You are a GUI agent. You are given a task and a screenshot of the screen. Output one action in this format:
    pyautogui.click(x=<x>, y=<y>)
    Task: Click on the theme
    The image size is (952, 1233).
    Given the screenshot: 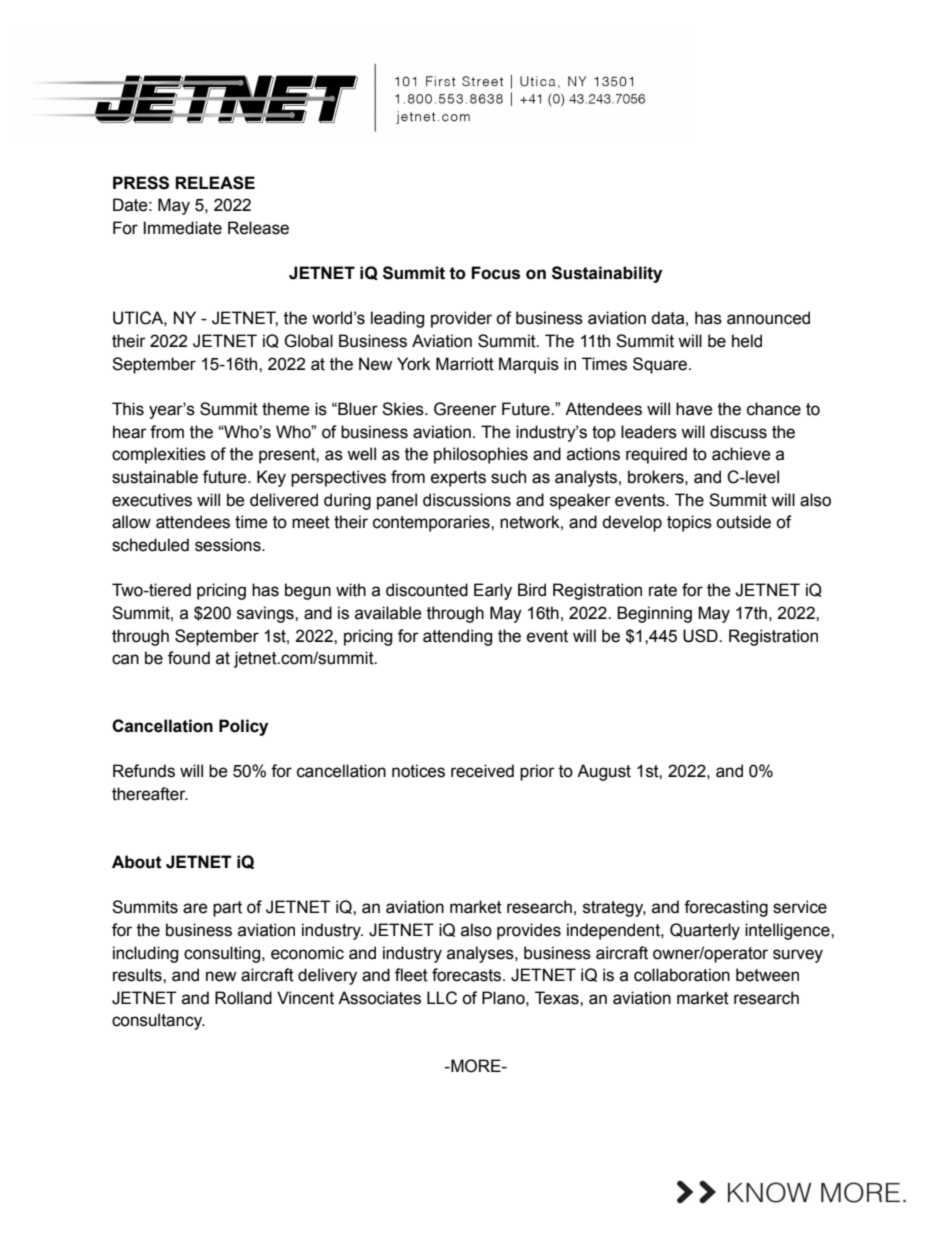 What is the action you would take?
    pyautogui.click(x=286, y=409)
